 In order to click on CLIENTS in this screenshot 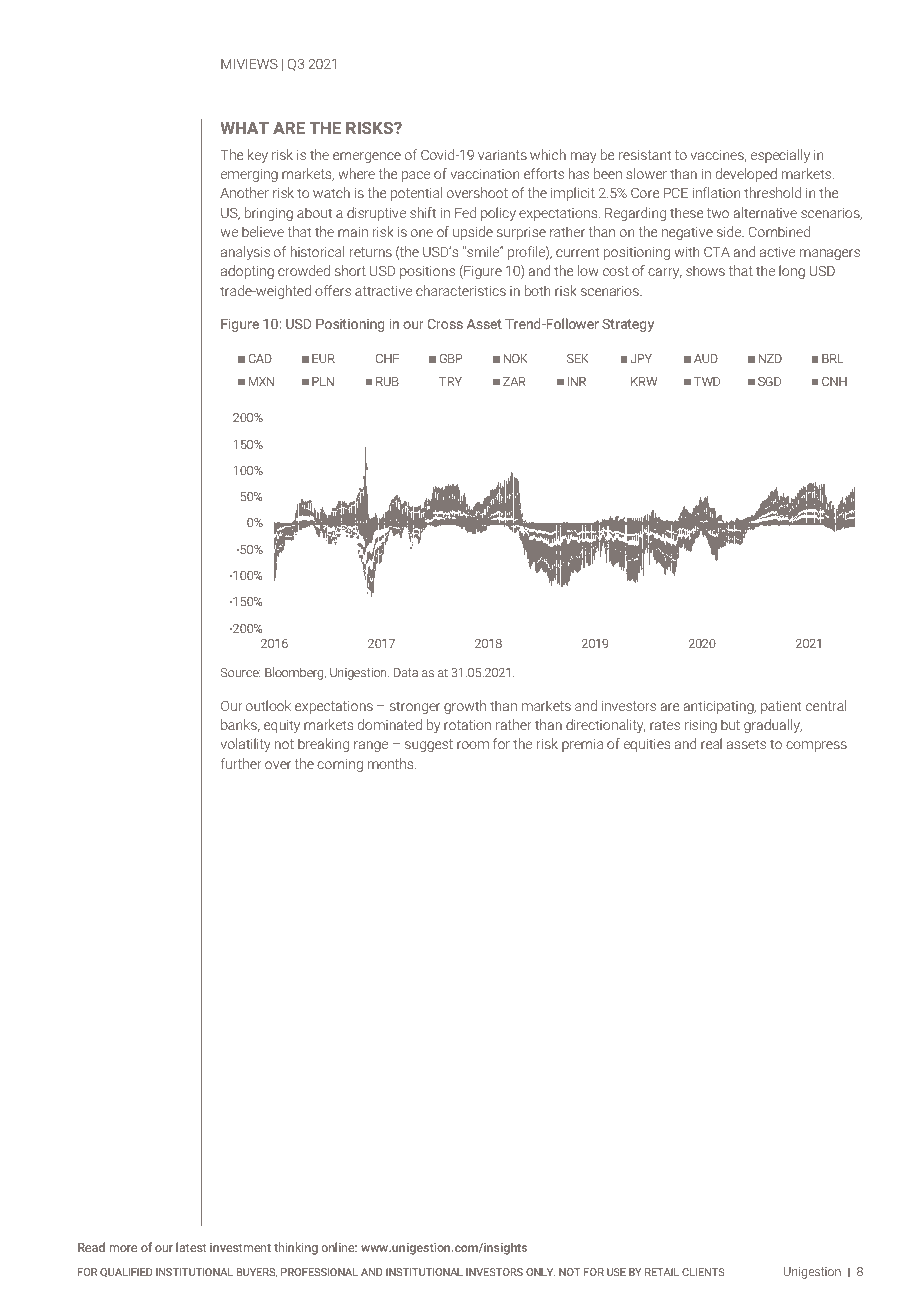, I will do `click(703, 1272)`.
